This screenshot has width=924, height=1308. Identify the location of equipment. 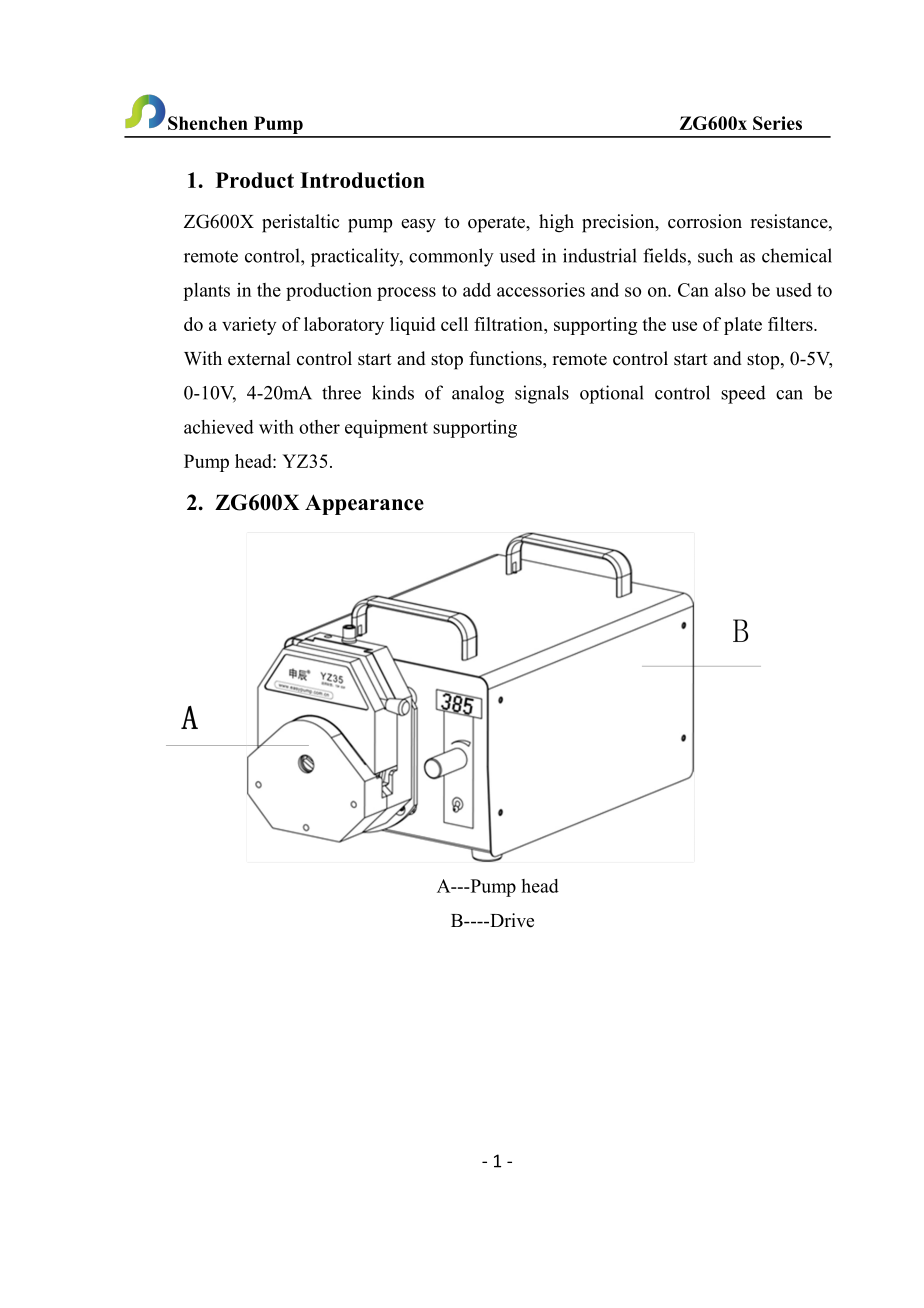
(386, 429).
